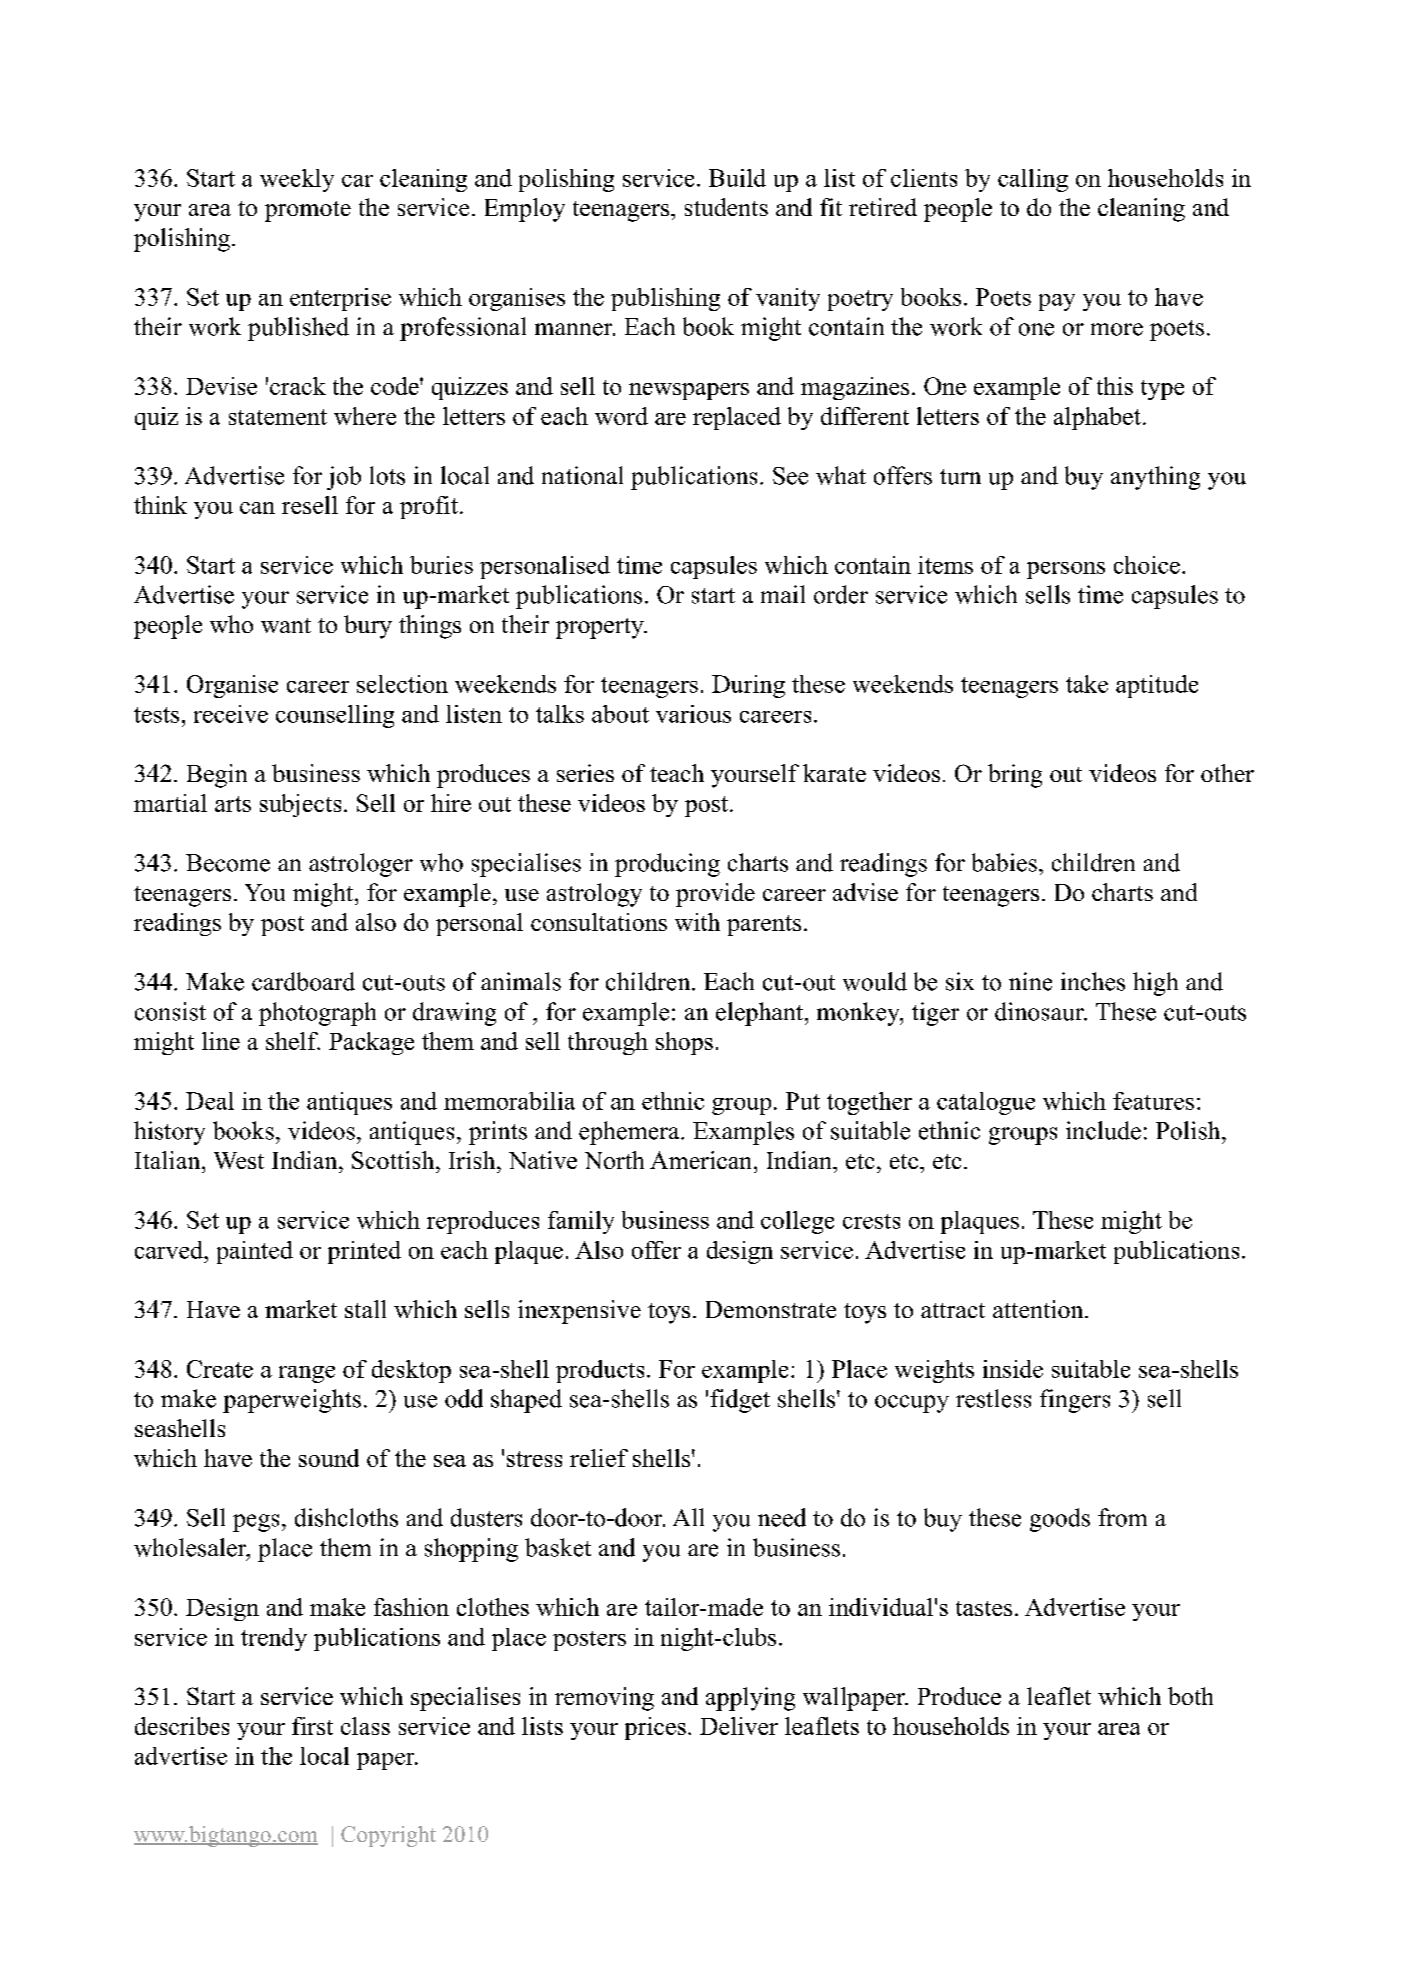 This image has height=1982, width=1401. What do you see at coordinates (726, 207) in the image?
I see `students` at bounding box center [726, 207].
